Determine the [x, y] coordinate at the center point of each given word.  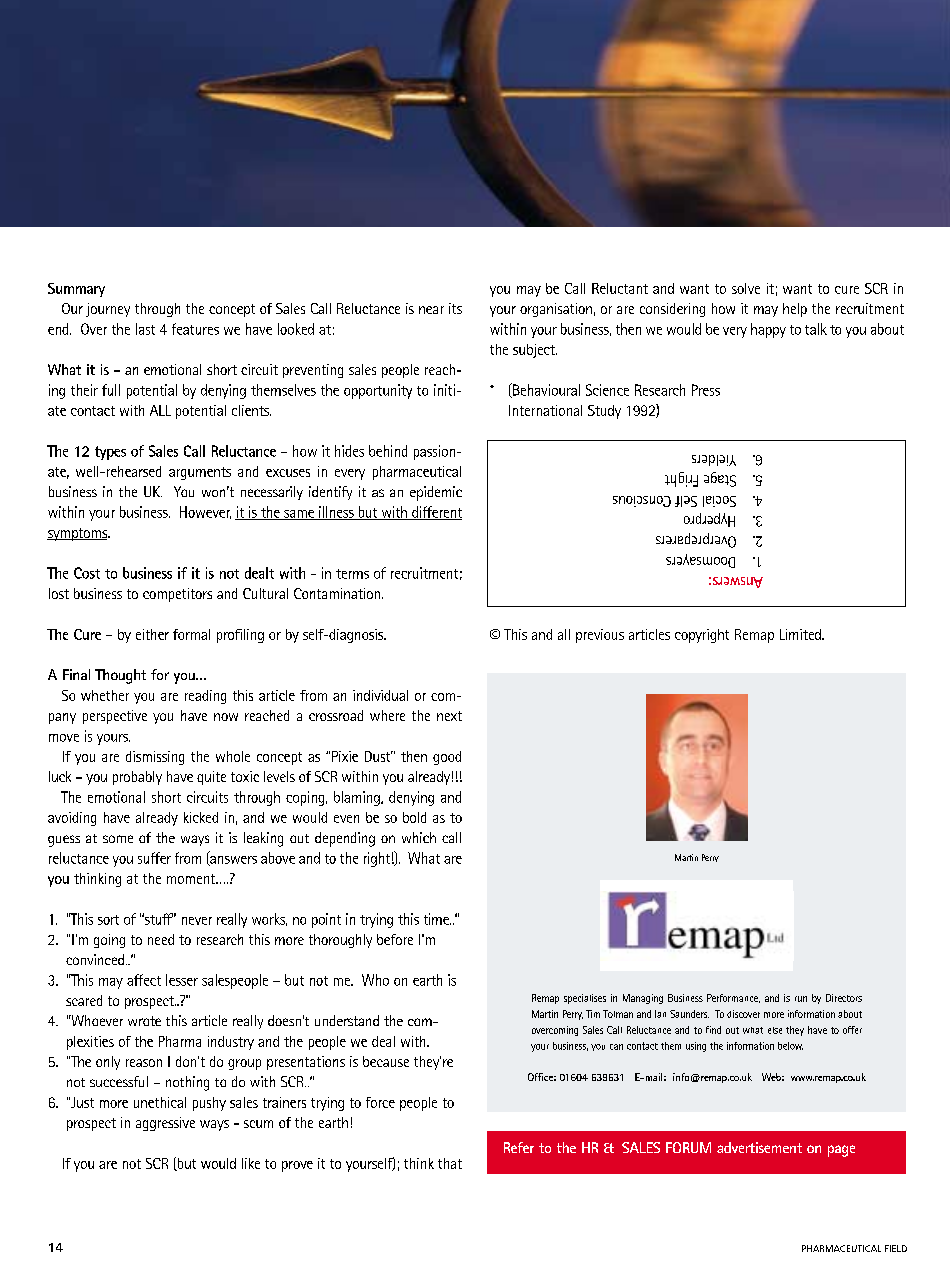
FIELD [896, 1248]
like [251, 1163]
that [450, 1163]
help [795, 310]
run [801, 999]
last [145, 329]
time [437, 919]
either [152, 634]
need [161, 939]
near [431, 310]
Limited [801, 634]
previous [600, 636]
